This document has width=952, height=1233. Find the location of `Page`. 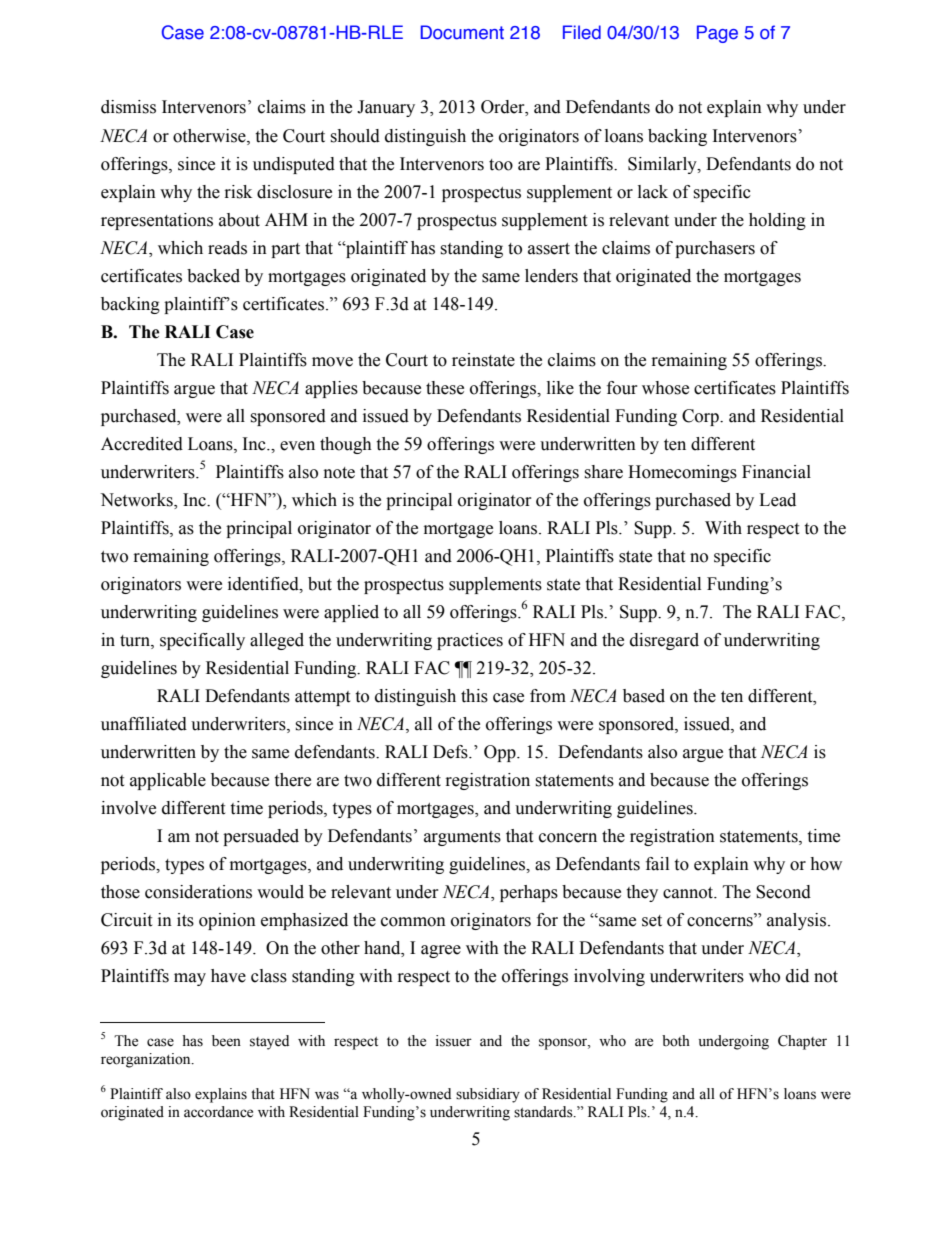

Page is located at coordinates (717, 34).
